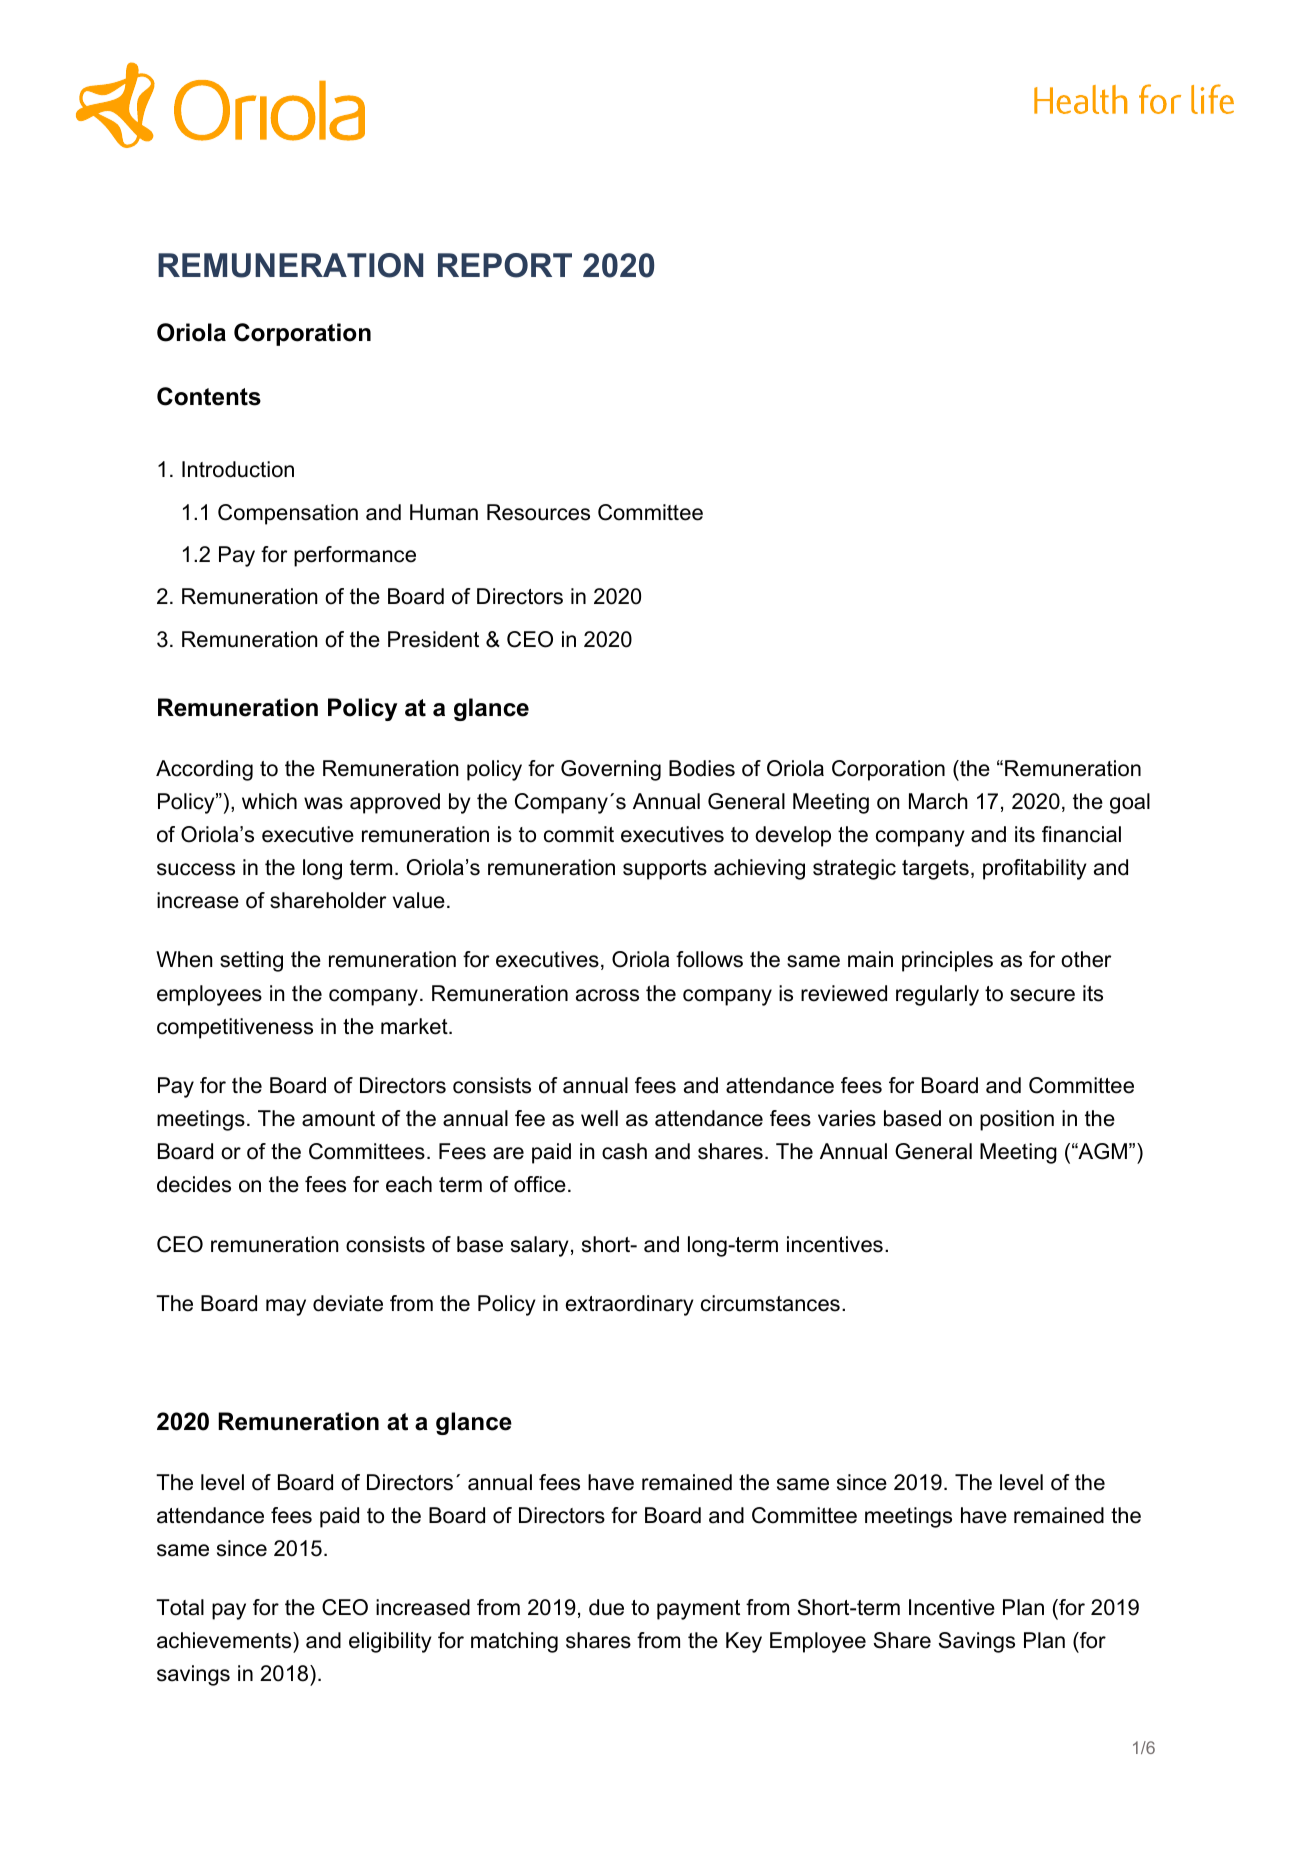 Image resolution: width=1312 pixels, height=1855 pixels. I want to click on REPORT, so click(505, 265).
